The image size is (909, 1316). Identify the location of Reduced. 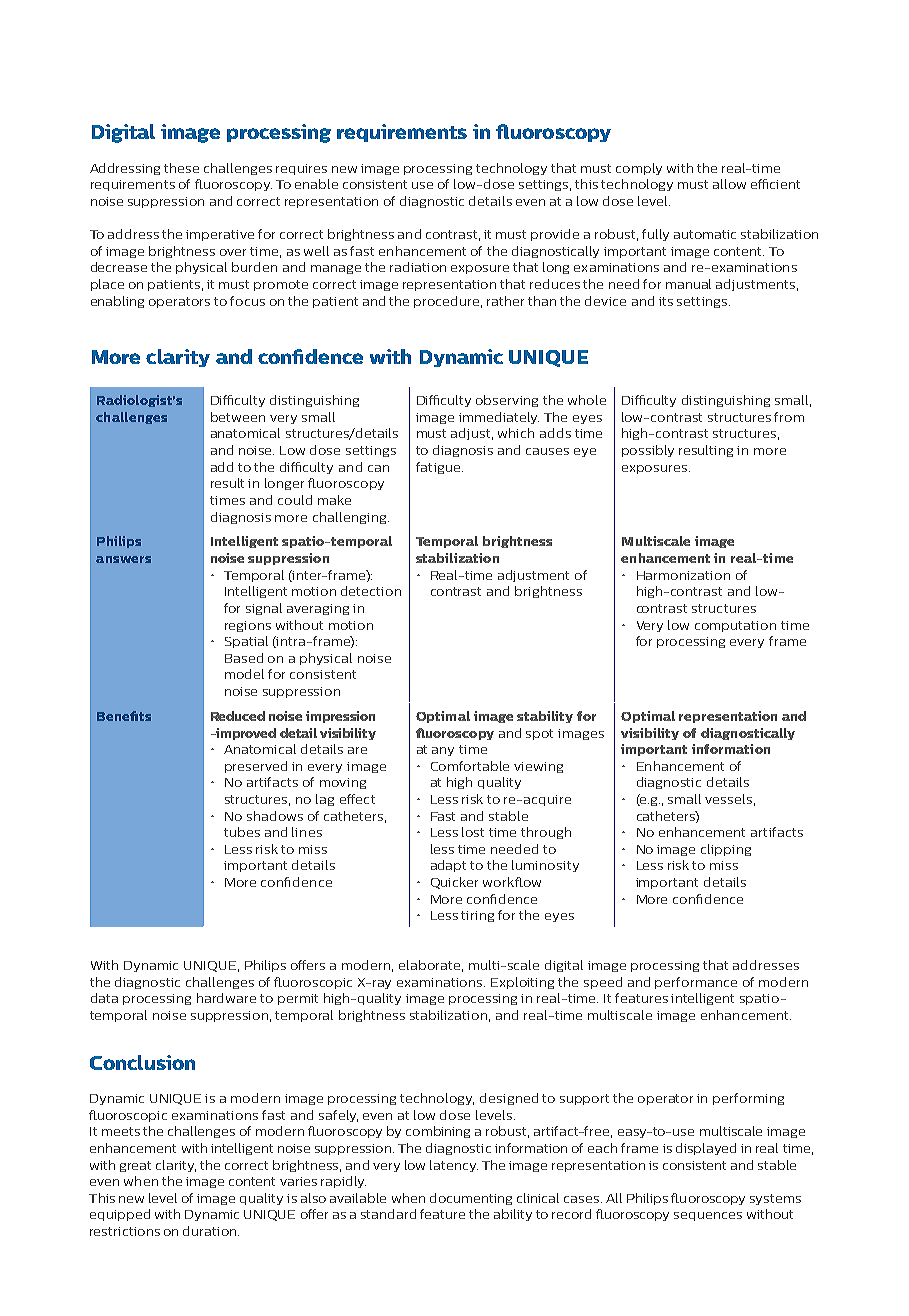
(238, 716).
